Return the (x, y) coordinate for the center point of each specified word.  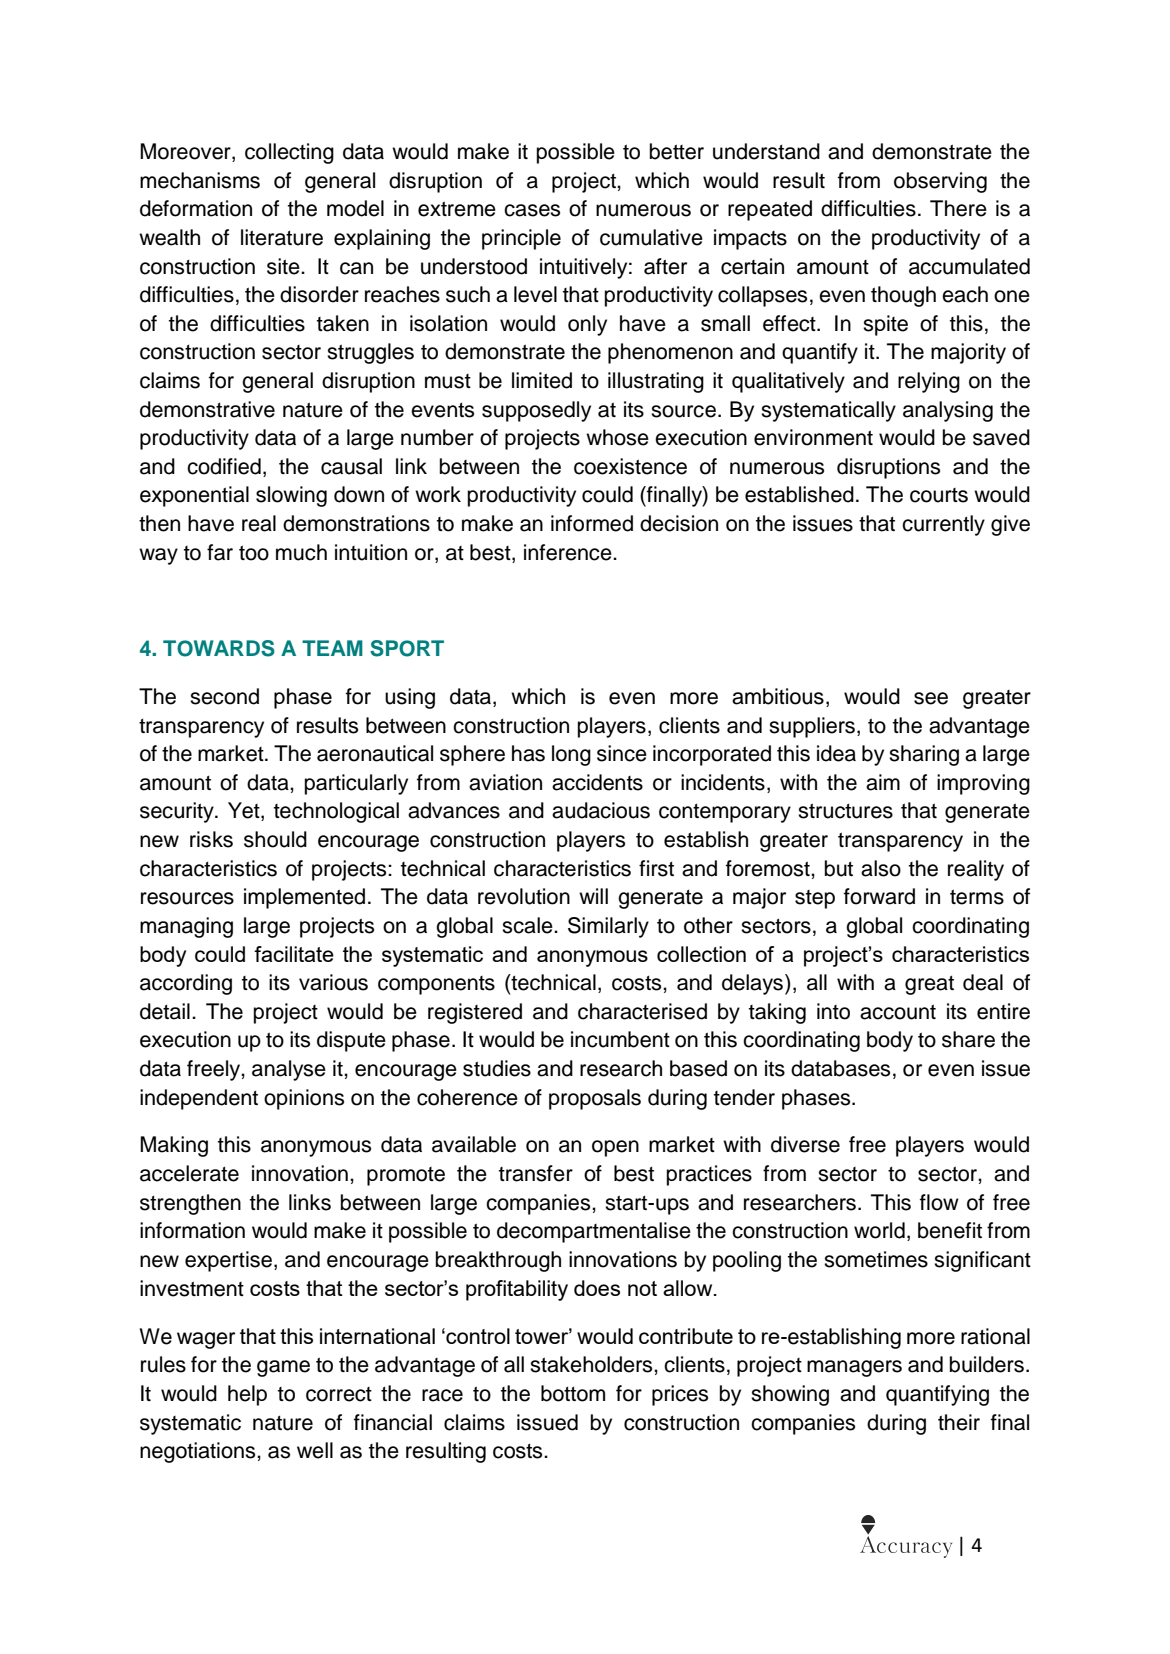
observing (940, 182)
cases (532, 210)
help (247, 1395)
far (220, 552)
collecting (289, 153)
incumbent (620, 1039)
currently (943, 525)
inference (569, 552)
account (898, 1012)
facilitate (294, 954)
